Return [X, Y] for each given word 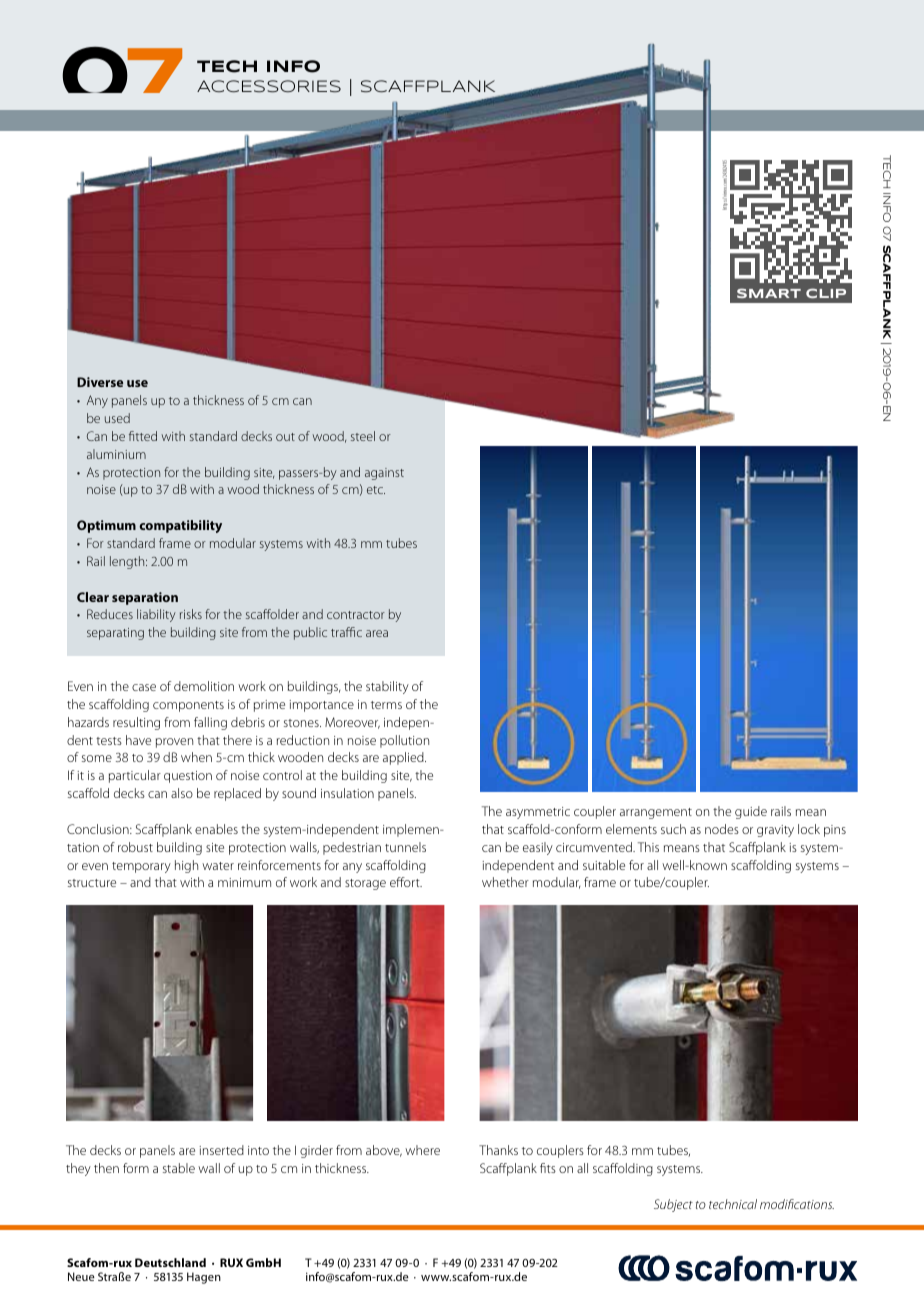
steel [363, 436]
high [186, 866]
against [384, 474]
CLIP [826, 293]
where [422, 1150]
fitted [143, 436]
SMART [769, 293]
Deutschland [170, 1262]
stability [387, 687]
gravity [775, 831]
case [144, 687]
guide [751, 812]
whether [505, 882]
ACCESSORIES [269, 86]
